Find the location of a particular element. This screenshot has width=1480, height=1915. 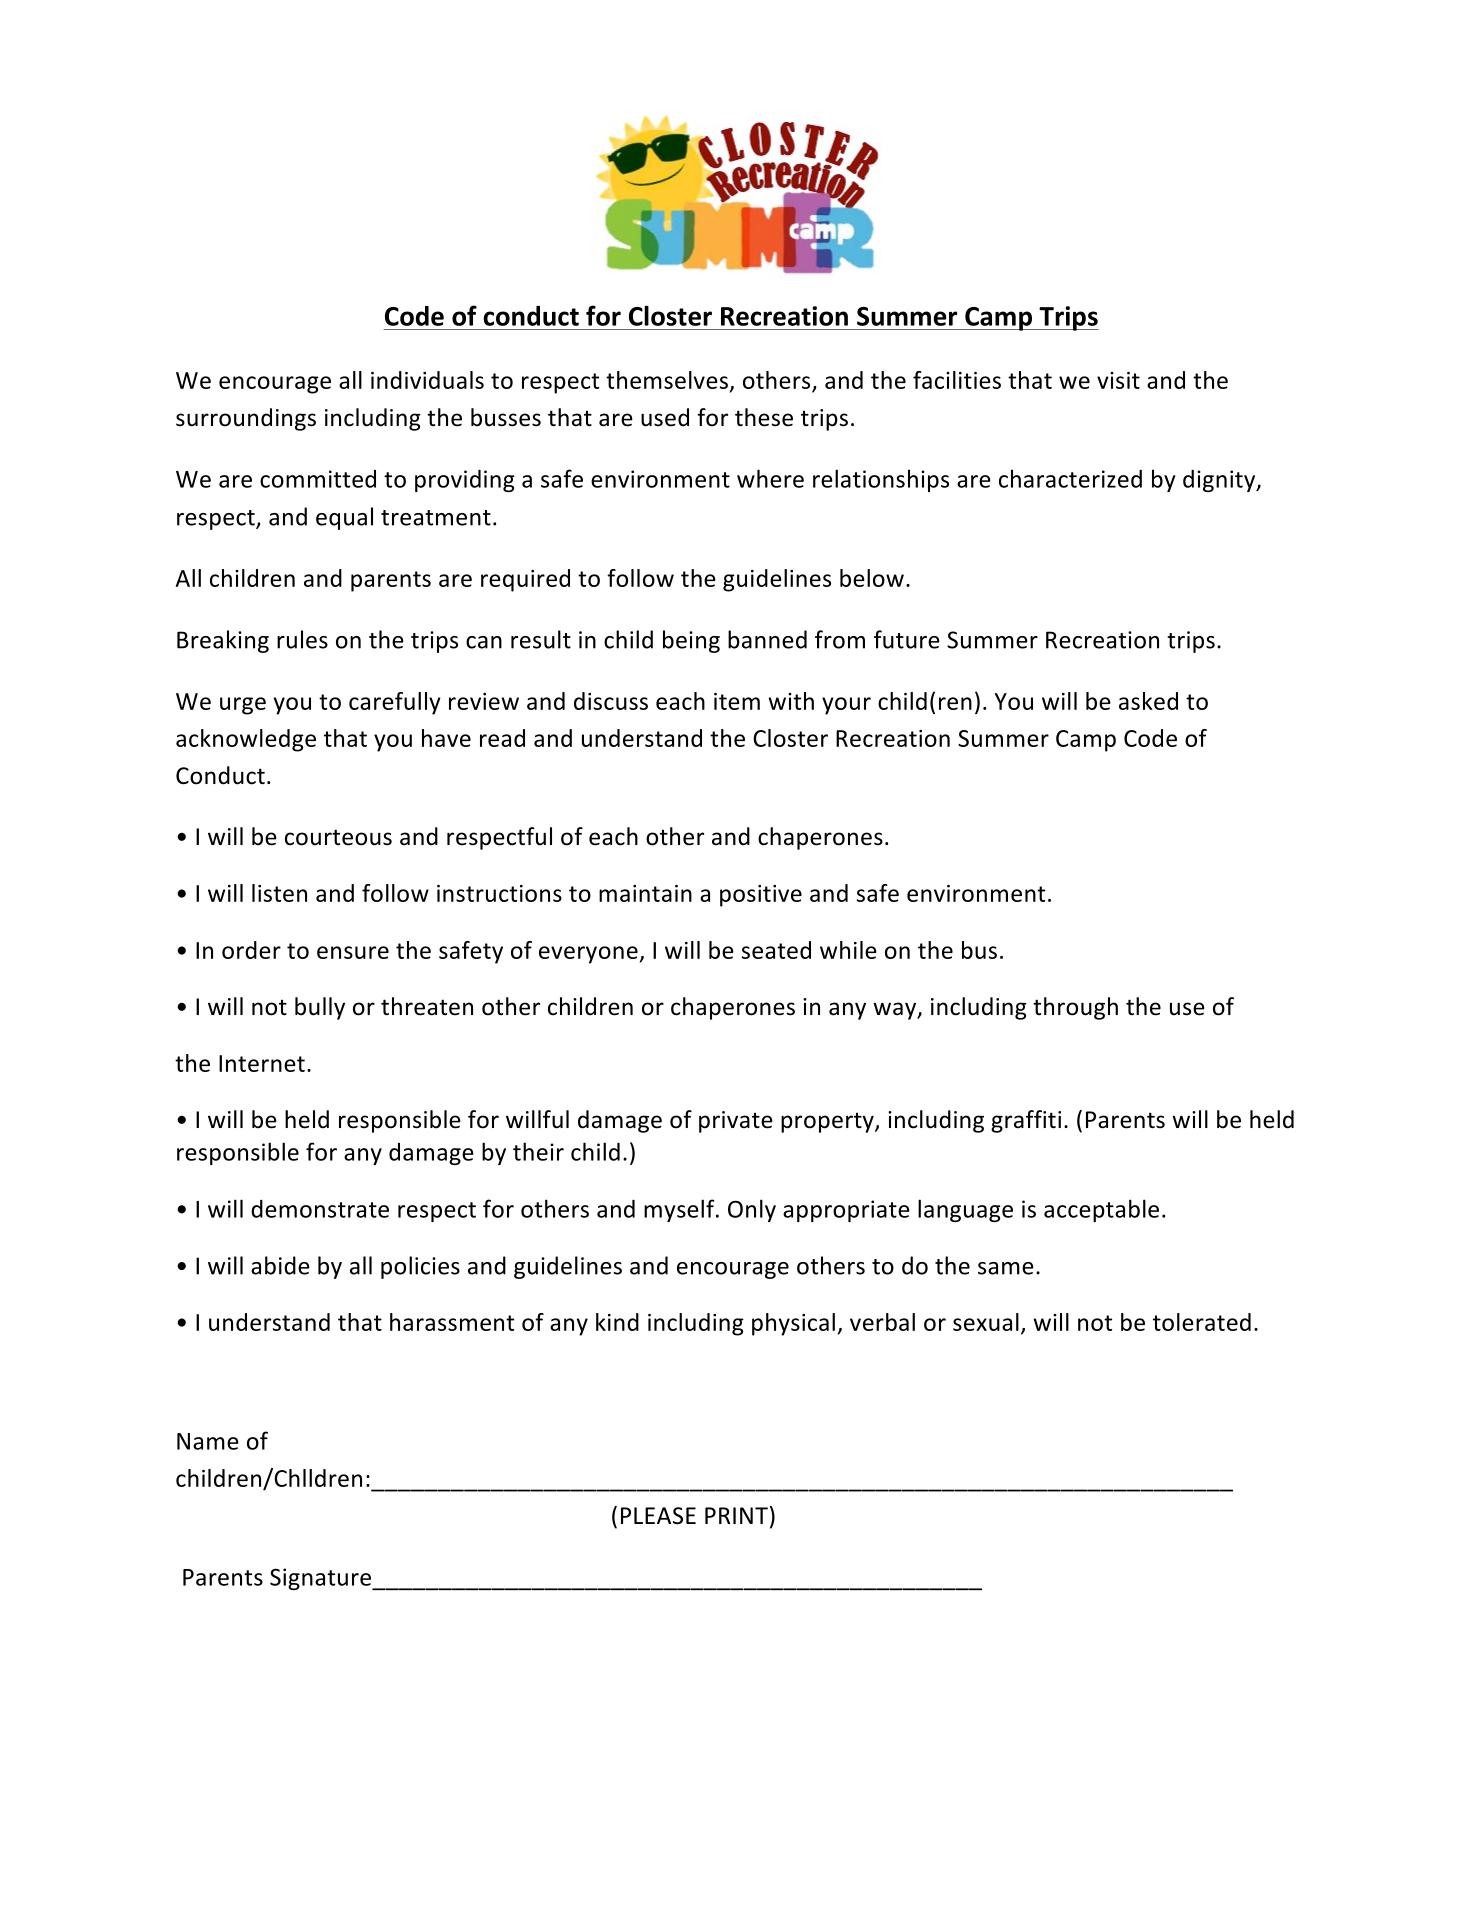

used is located at coordinates (665, 417).
